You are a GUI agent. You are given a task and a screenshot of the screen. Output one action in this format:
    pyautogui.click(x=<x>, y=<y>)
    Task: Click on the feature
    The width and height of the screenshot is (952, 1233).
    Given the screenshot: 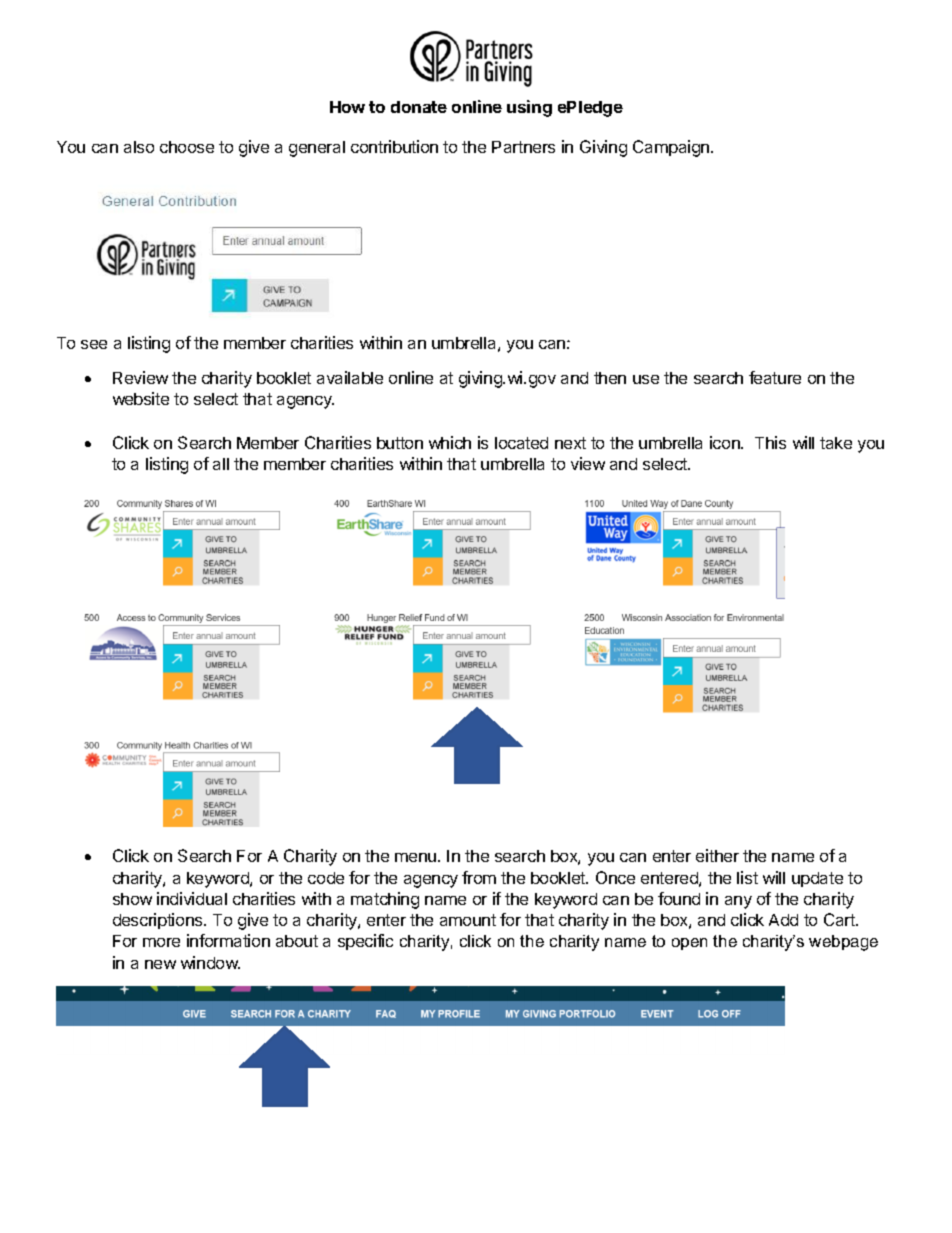 What is the action you would take?
    pyautogui.click(x=775, y=377)
